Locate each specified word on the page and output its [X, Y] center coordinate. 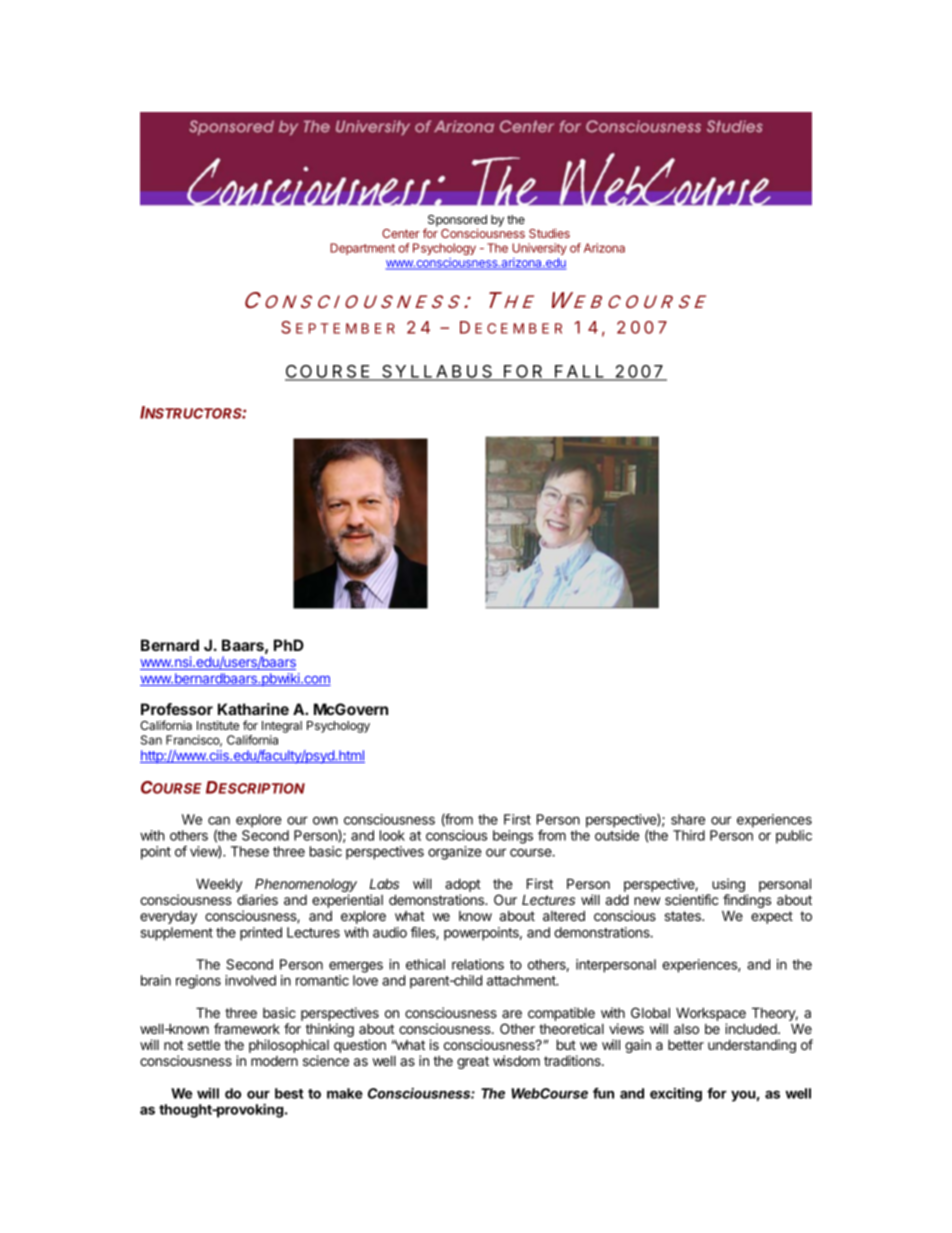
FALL [579, 372]
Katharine [253, 709]
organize [455, 853]
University [539, 249]
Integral [282, 728]
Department [362, 249]
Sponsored [456, 222]
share [688, 819]
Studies [549, 233]
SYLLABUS [437, 372]
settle [204, 1045]
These [250, 851]
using [728, 886]
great [473, 1062]
